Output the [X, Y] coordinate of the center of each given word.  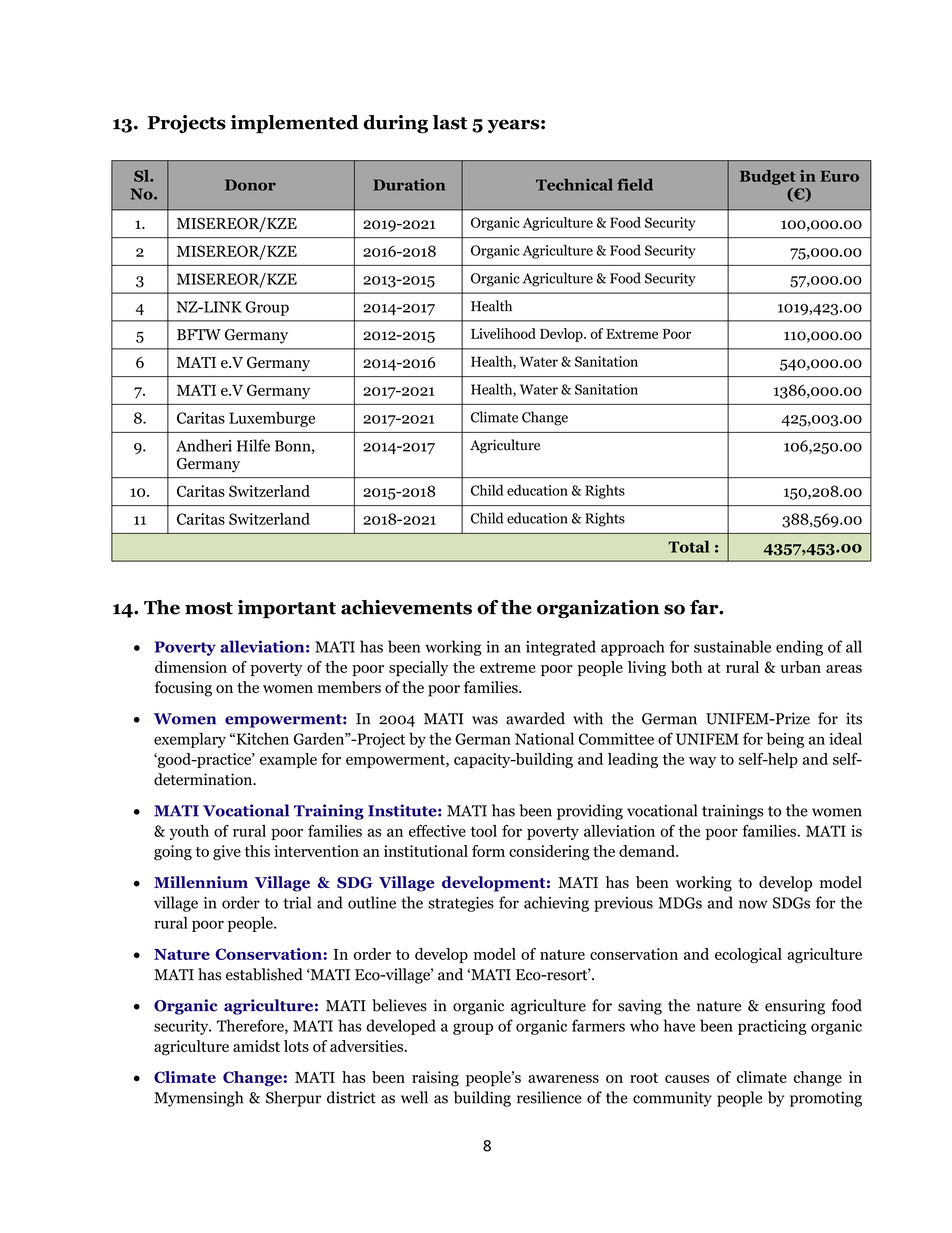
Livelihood [503, 333]
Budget [768, 177]
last [450, 122]
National [544, 738]
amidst [256, 1046]
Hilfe [253, 445]
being [785, 740]
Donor [250, 185]
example [288, 760]
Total [688, 546]
